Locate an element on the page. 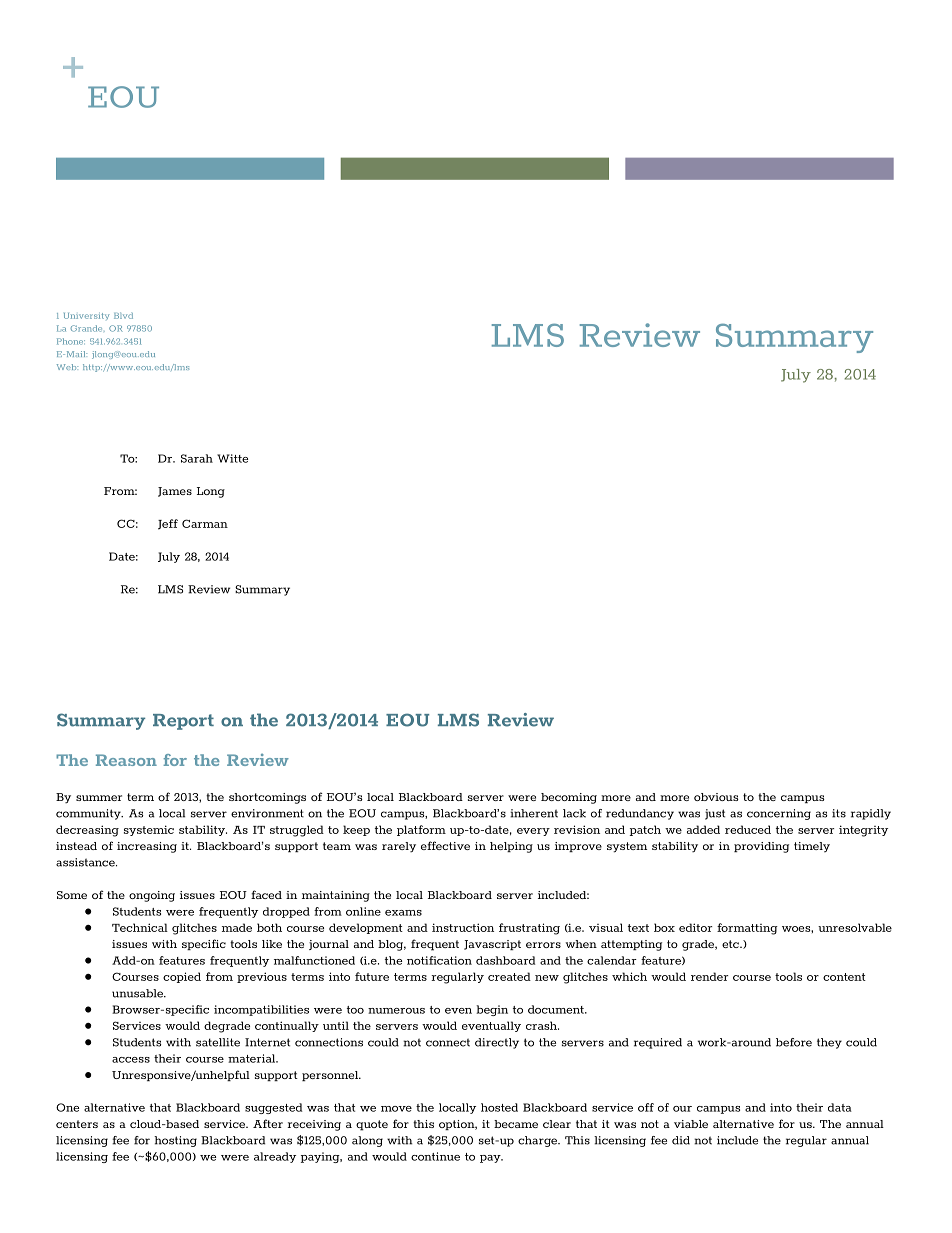  Sarah is located at coordinates (197, 458).
